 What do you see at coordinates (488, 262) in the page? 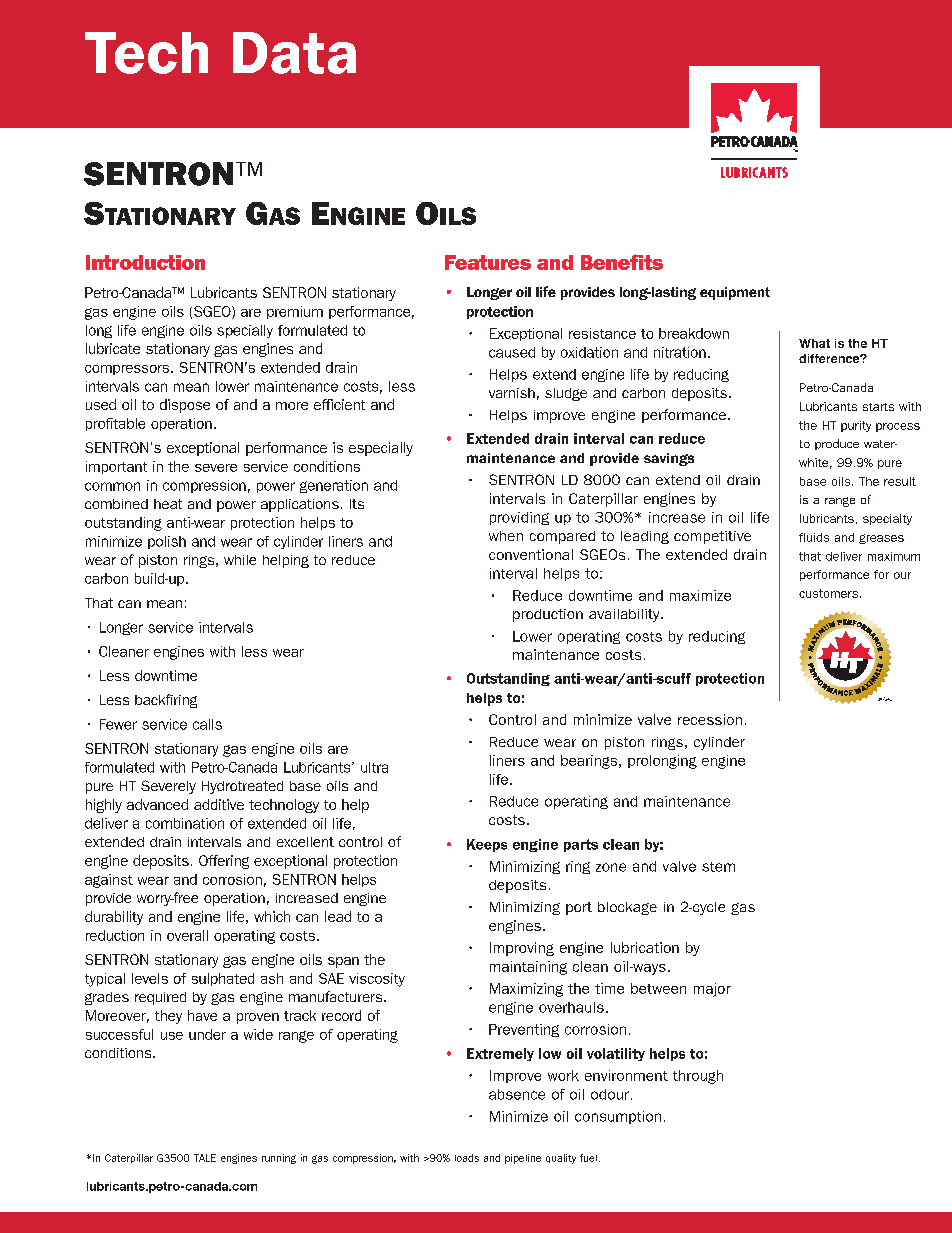
I see `Features` at bounding box center [488, 262].
